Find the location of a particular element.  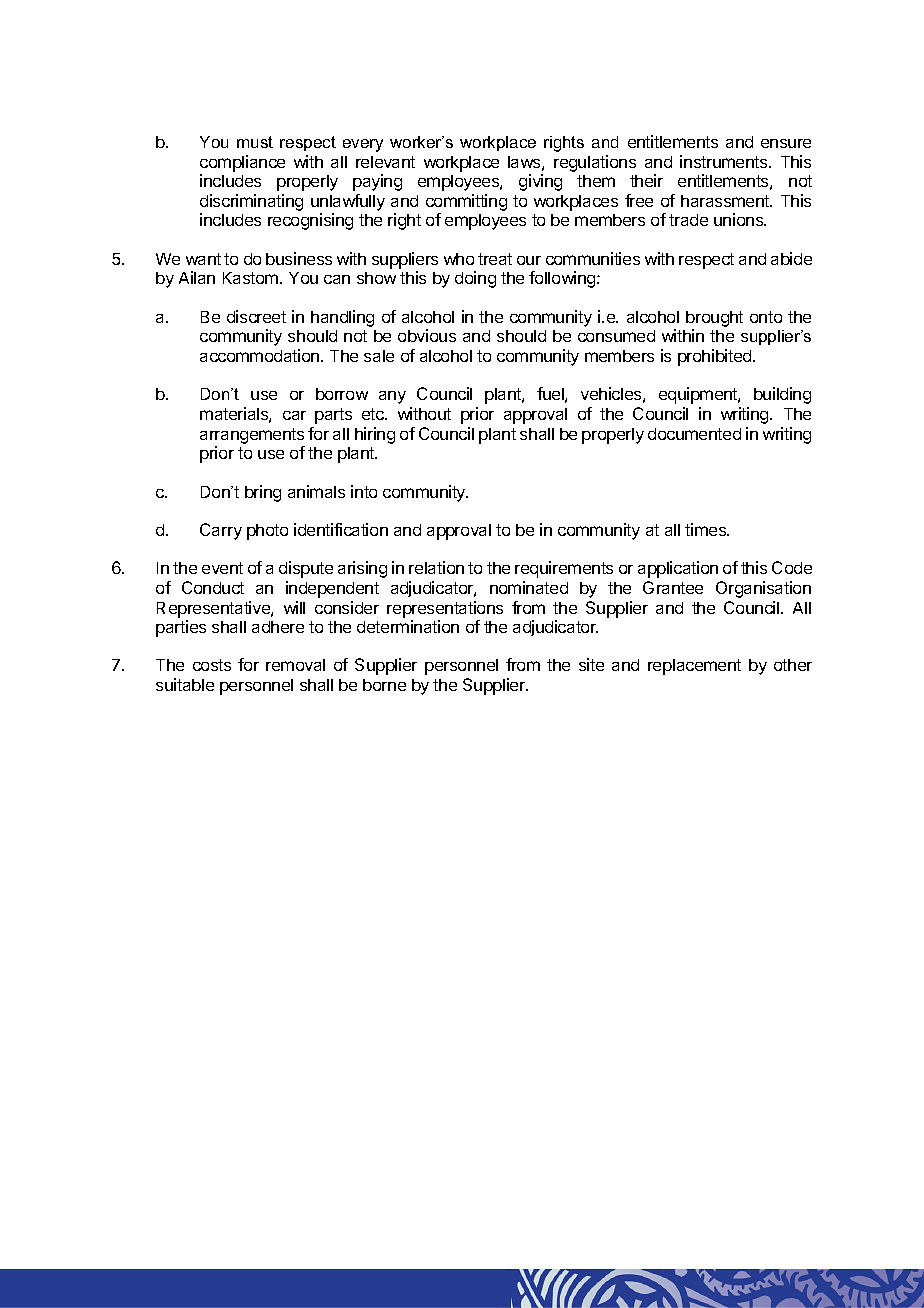

compliance is located at coordinates (242, 163).
